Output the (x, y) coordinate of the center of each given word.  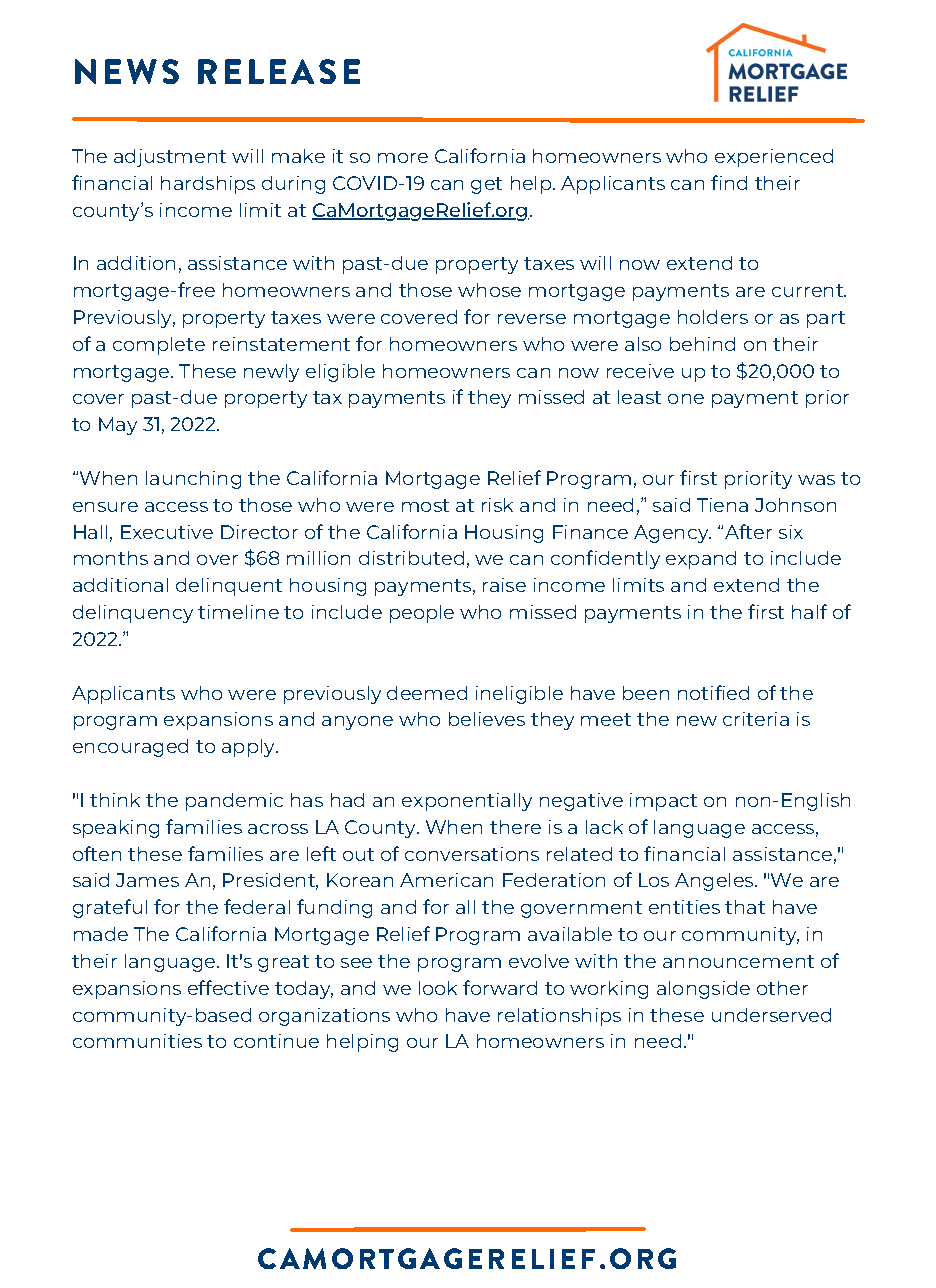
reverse (532, 319)
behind (702, 344)
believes (487, 719)
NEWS (127, 71)
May (118, 426)
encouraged (130, 748)
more (403, 158)
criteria (756, 719)
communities (137, 1041)
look (438, 988)
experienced (774, 158)
